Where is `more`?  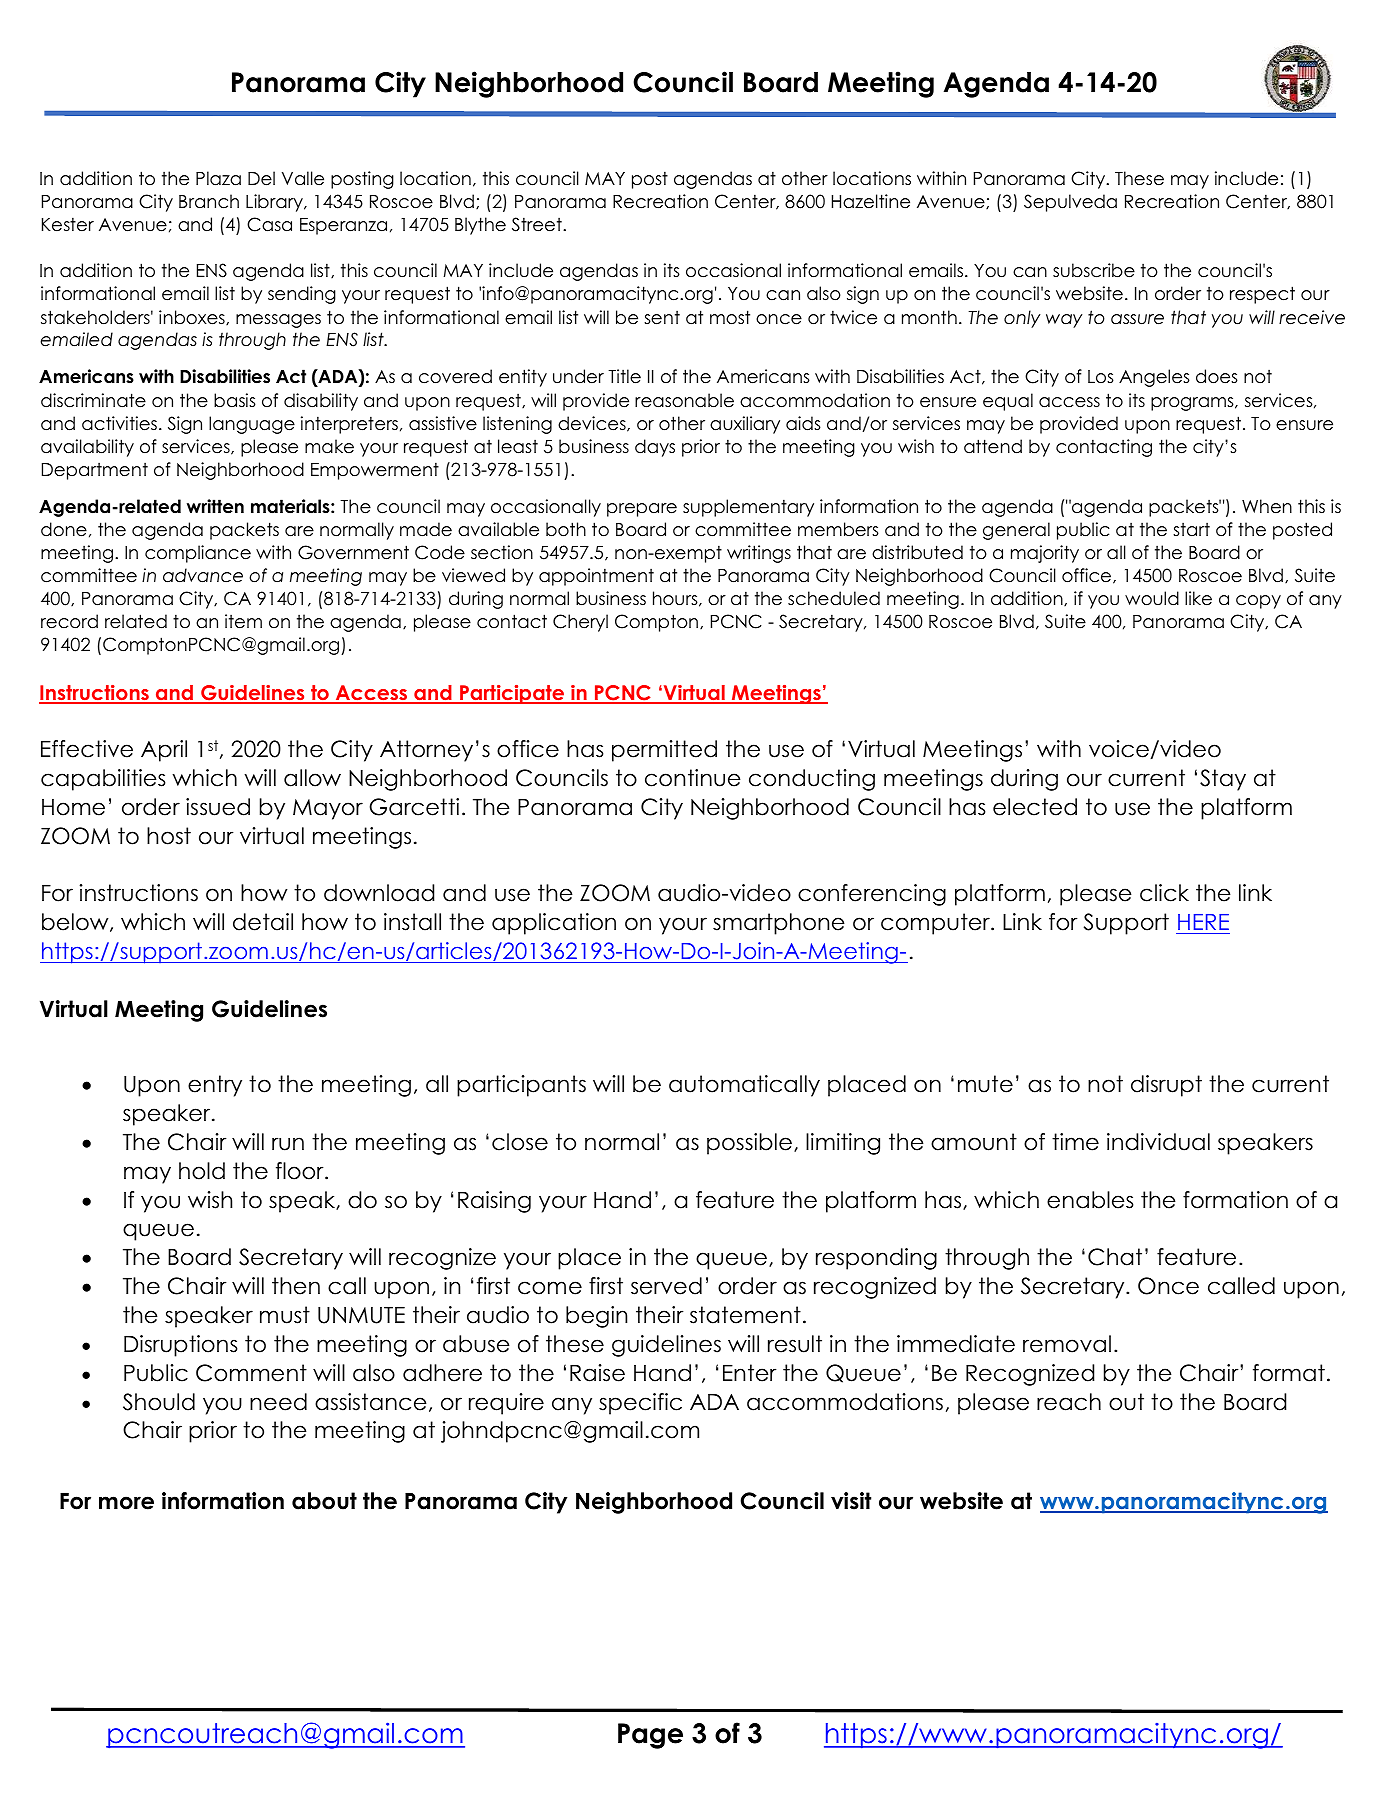 more is located at coordinates (126, 1503).
